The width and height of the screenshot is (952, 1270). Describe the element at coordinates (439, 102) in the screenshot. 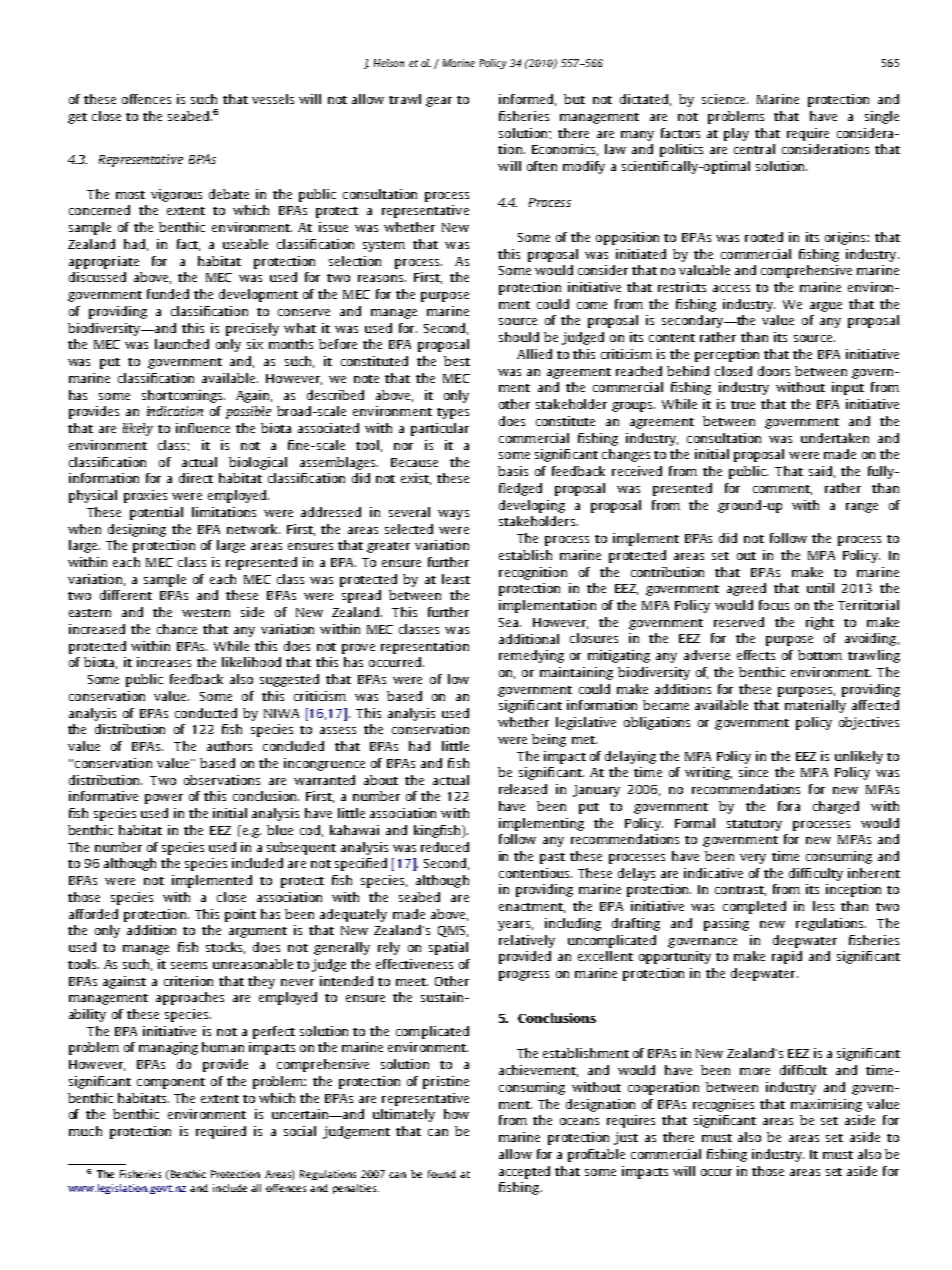

I see `gear` at that location.
